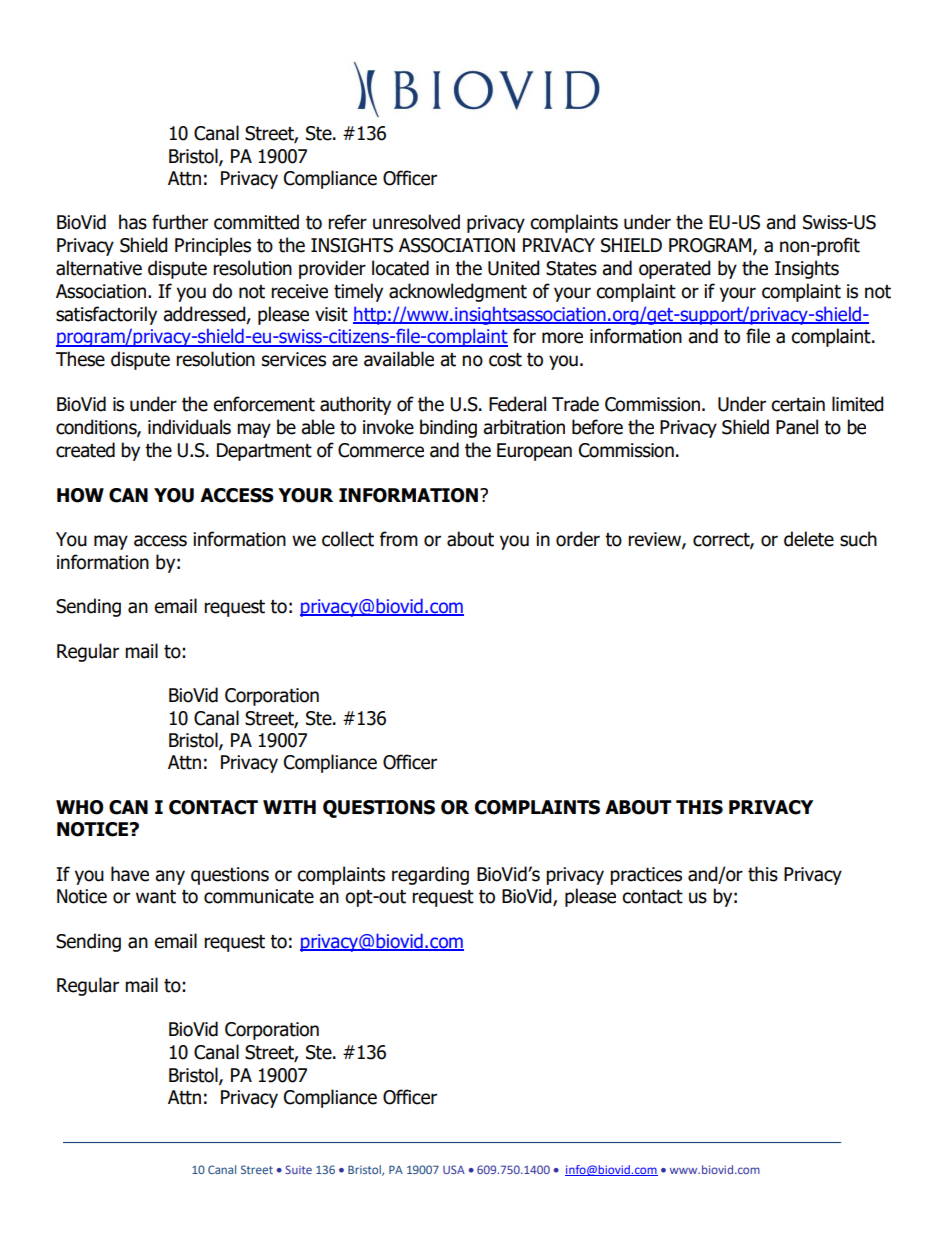 The image size is (952, 1233). I want to click on want, so click(156, 897).
